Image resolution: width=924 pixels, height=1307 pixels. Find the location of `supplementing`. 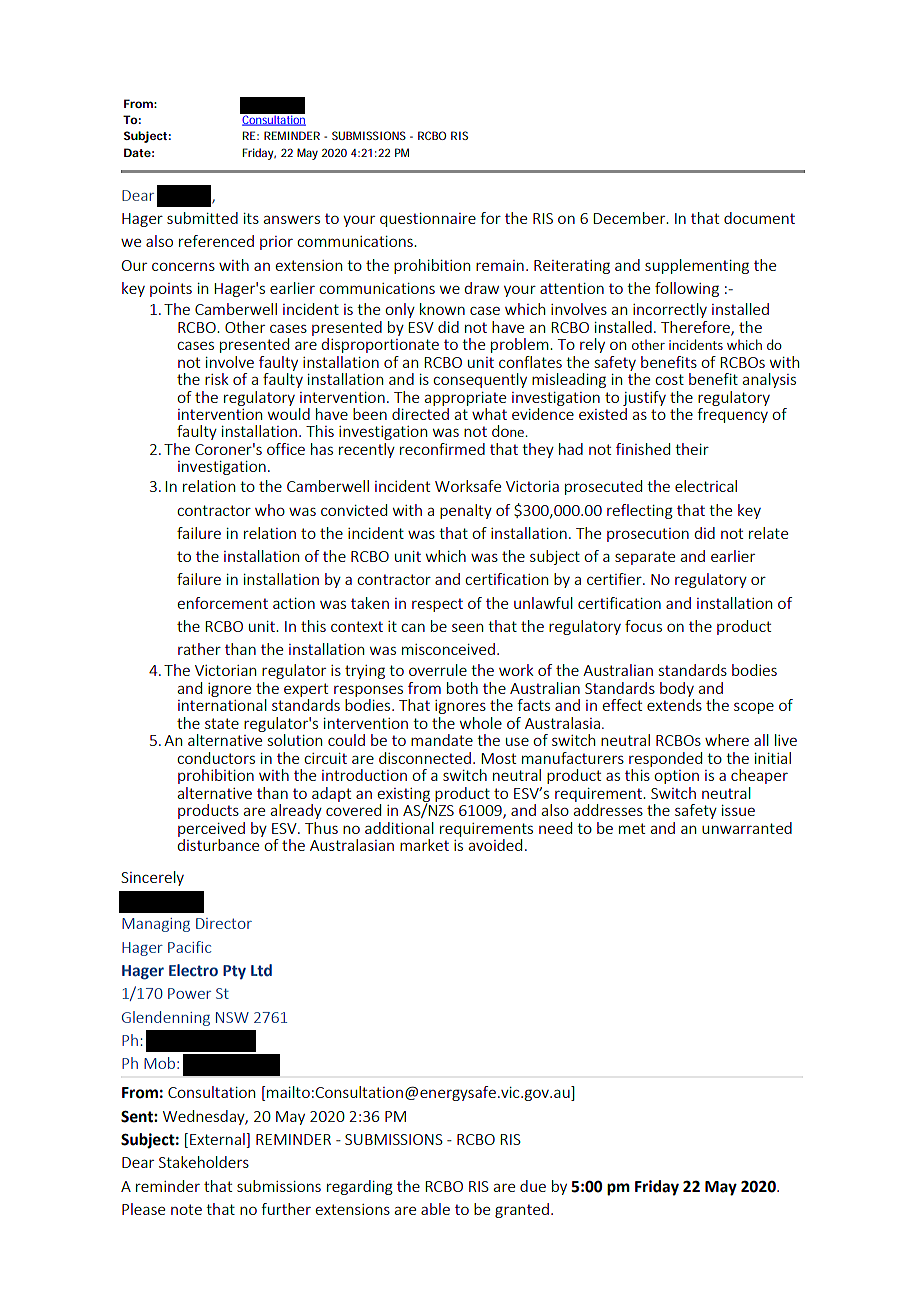

supplementing is located at coordinates (697, 266).
